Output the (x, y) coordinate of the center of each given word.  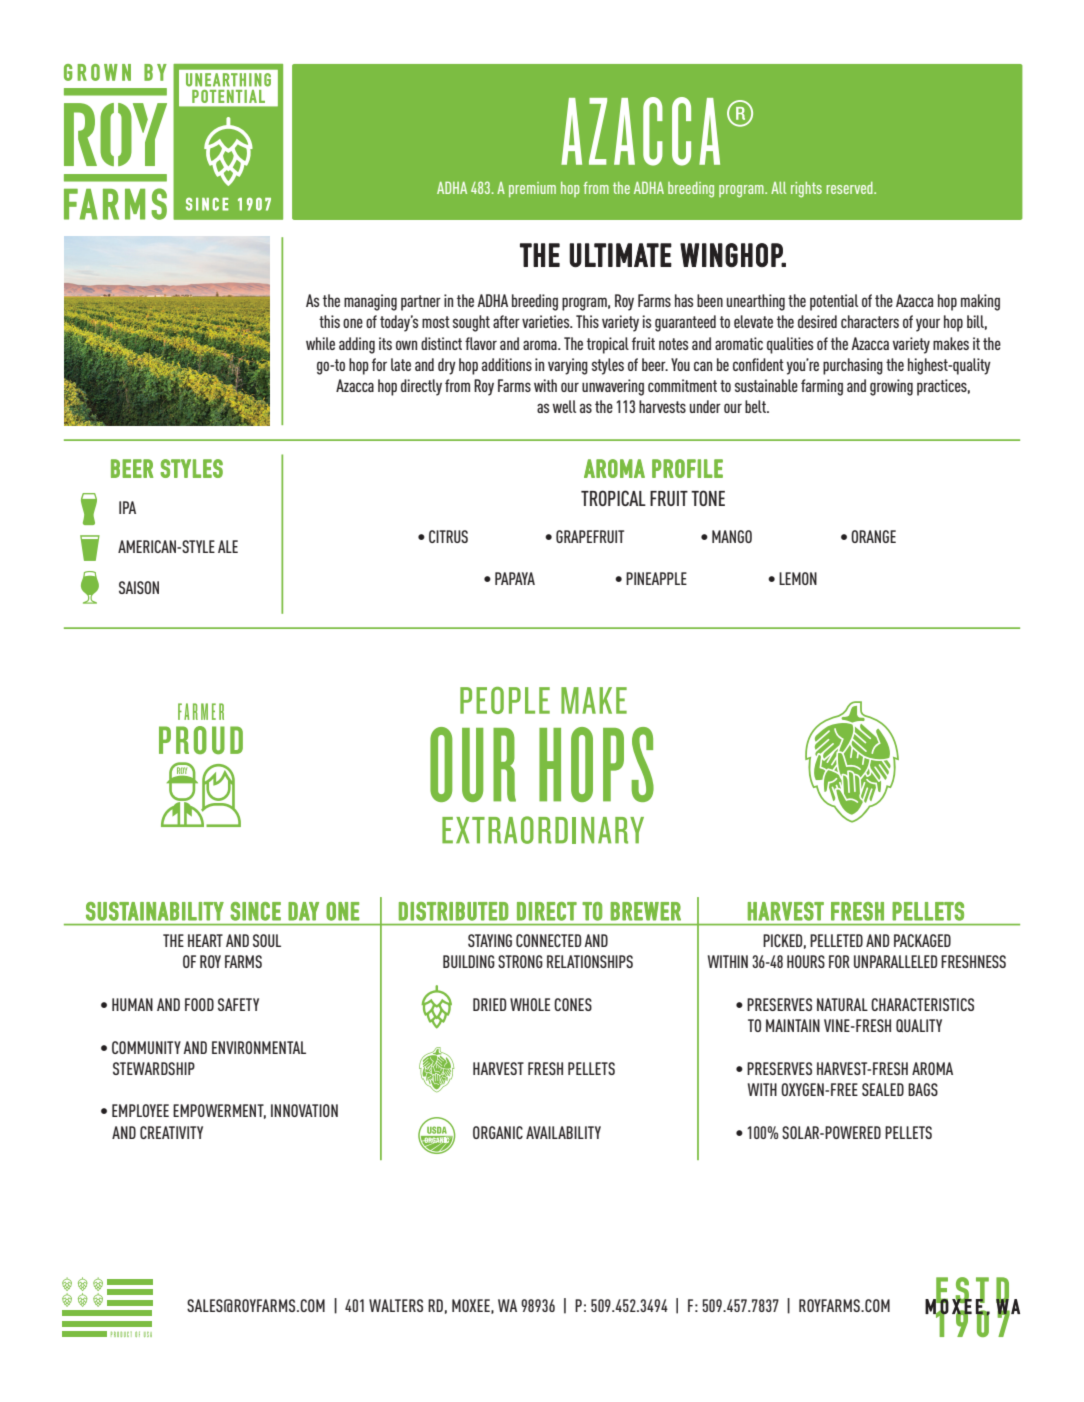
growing (891, 387)
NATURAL (842, 1004)
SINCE (256, 911)
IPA (127, 507)
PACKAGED (922, 940)
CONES (573, 1004)
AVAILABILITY (563, 1132)
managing (370, 302)
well (564, 406)
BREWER (646, 911)
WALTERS (396, 1305)
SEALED (883, 1089)
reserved (850, 188)
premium (532, 189)
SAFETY (238, 1004)
